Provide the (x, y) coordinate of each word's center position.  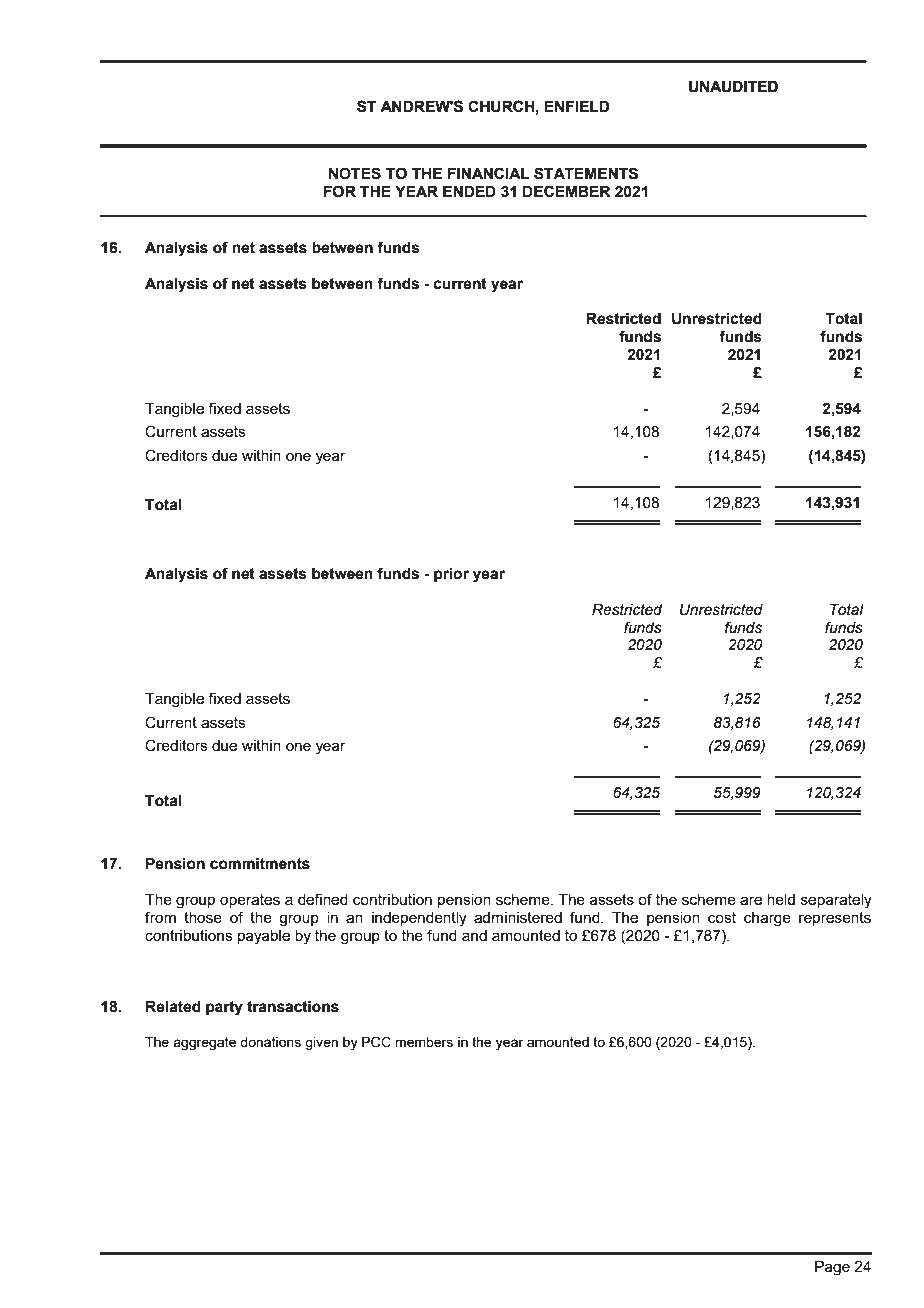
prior (451, 575)
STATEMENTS (586, 173)
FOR (340, 191)
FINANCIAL (488, 173)
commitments (260, 864)
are (751, 900)
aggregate (204, 1043)
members (424, 1042)
